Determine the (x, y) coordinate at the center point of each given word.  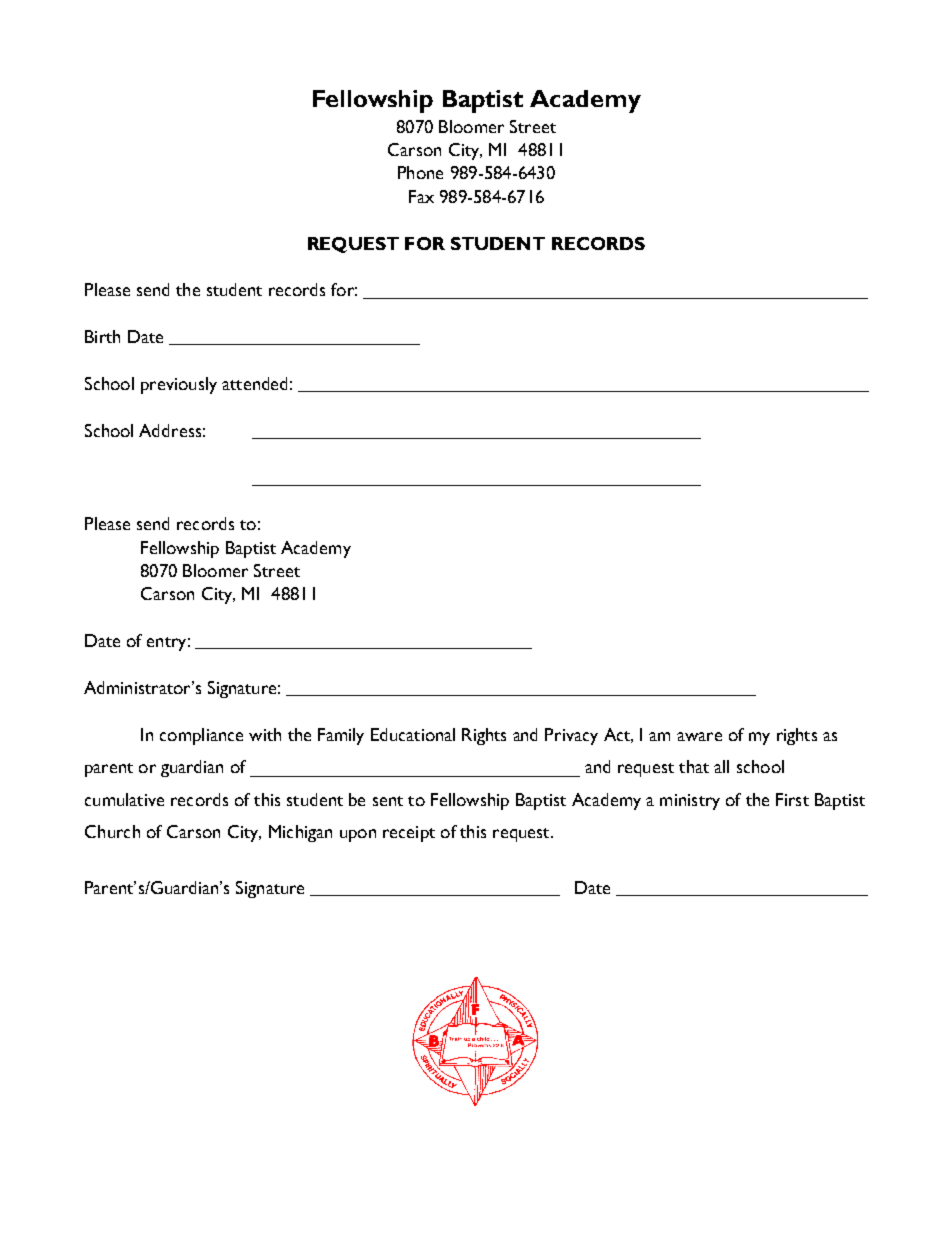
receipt (409, 834)
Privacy (571, 736)
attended (254, 383)
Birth (102, 336)
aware (699, 736)
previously (179, 385)
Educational (413, 734)
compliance (201, 736)
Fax (421, 196)
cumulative (124, 799)
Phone (420, 172)
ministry (690, 802)
